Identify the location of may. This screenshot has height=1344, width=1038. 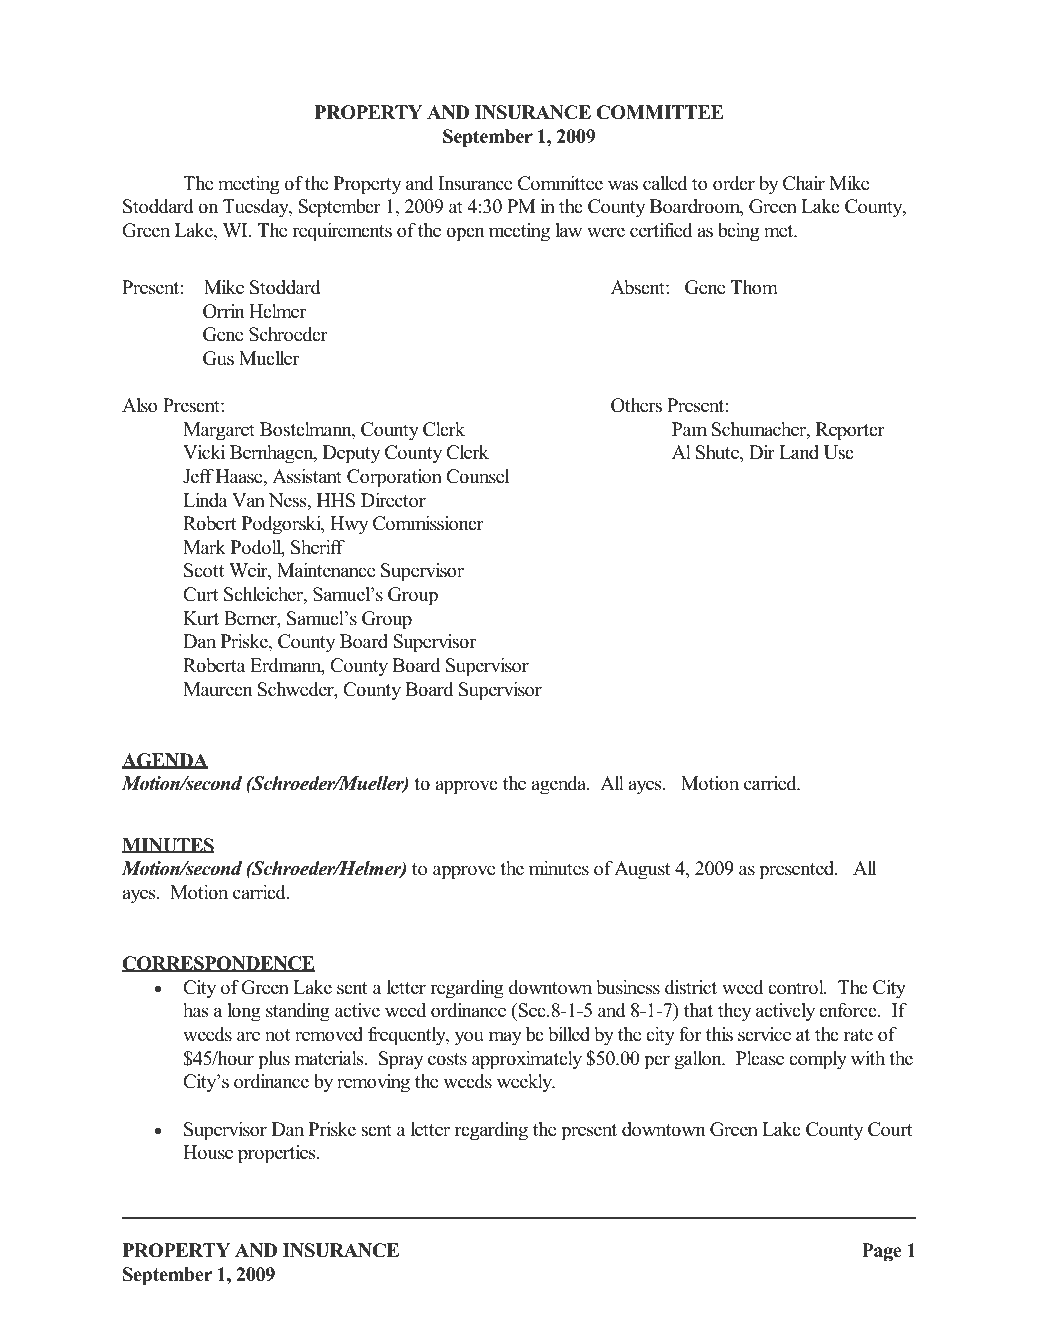
(505, 1038).
